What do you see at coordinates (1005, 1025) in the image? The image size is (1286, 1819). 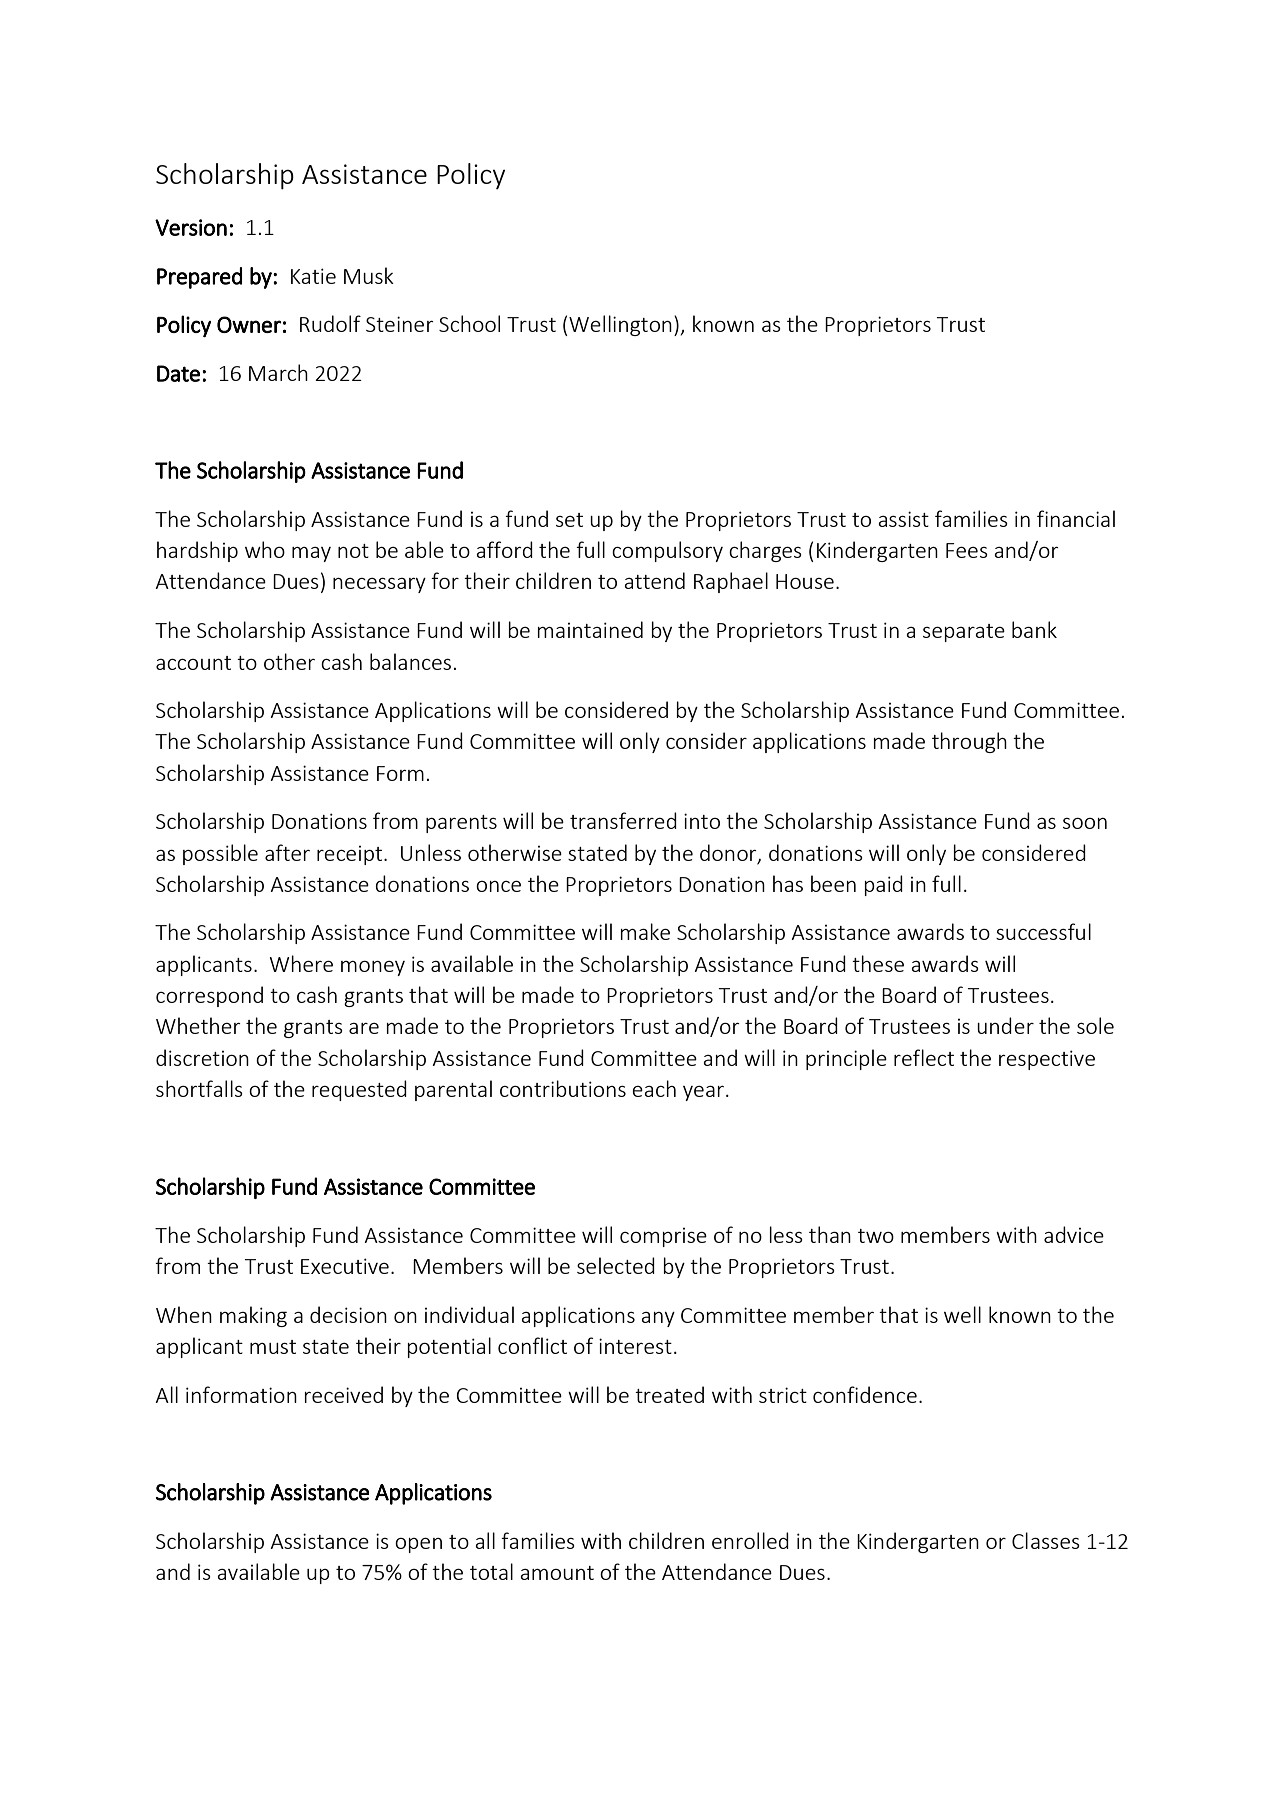 I see `under` at bounding box center [1005, 1025].
